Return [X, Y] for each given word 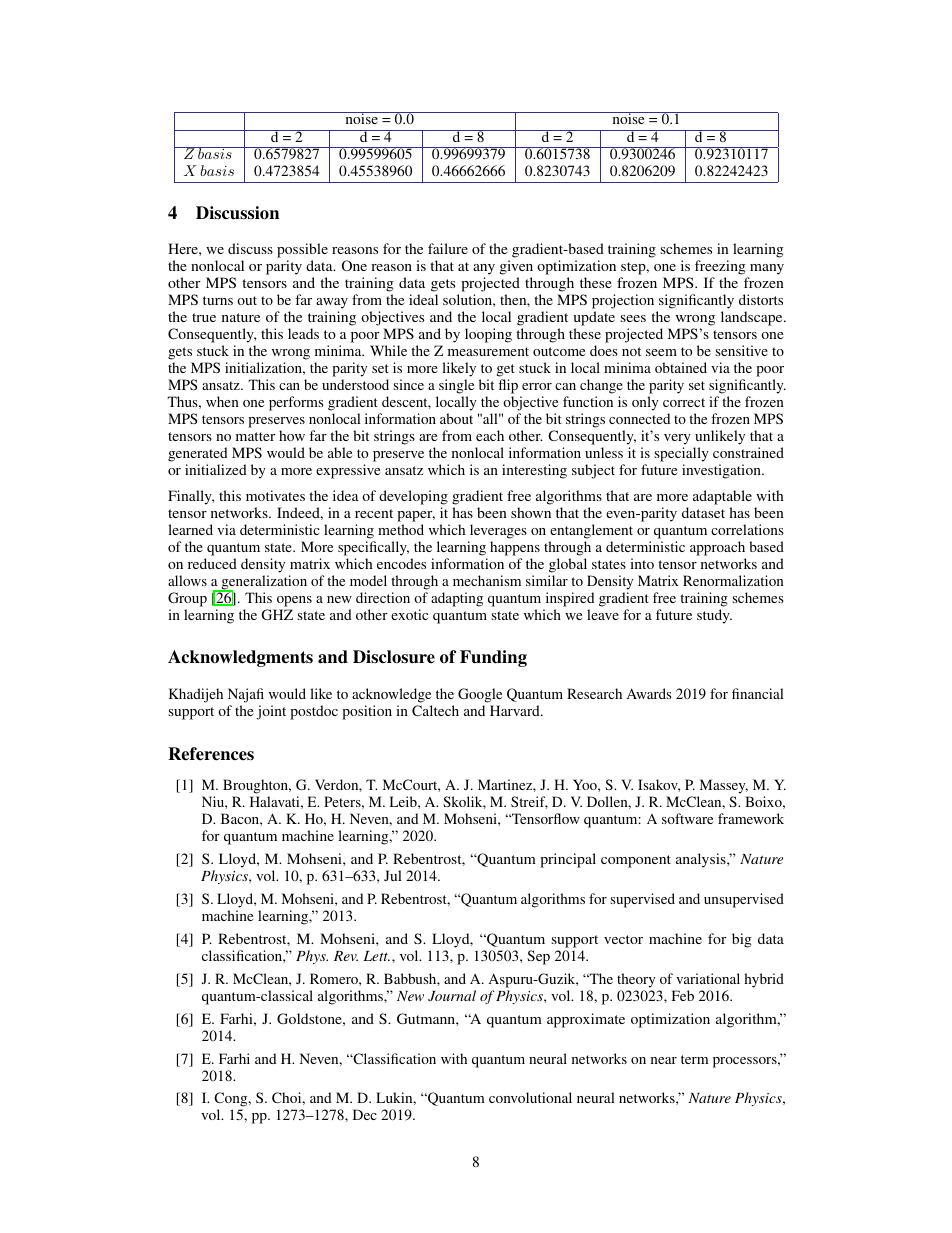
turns [218, 300]
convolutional [530, 1097]
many [766, 271]
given [516, 269]
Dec [365, 1114]
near [664, 1060]
